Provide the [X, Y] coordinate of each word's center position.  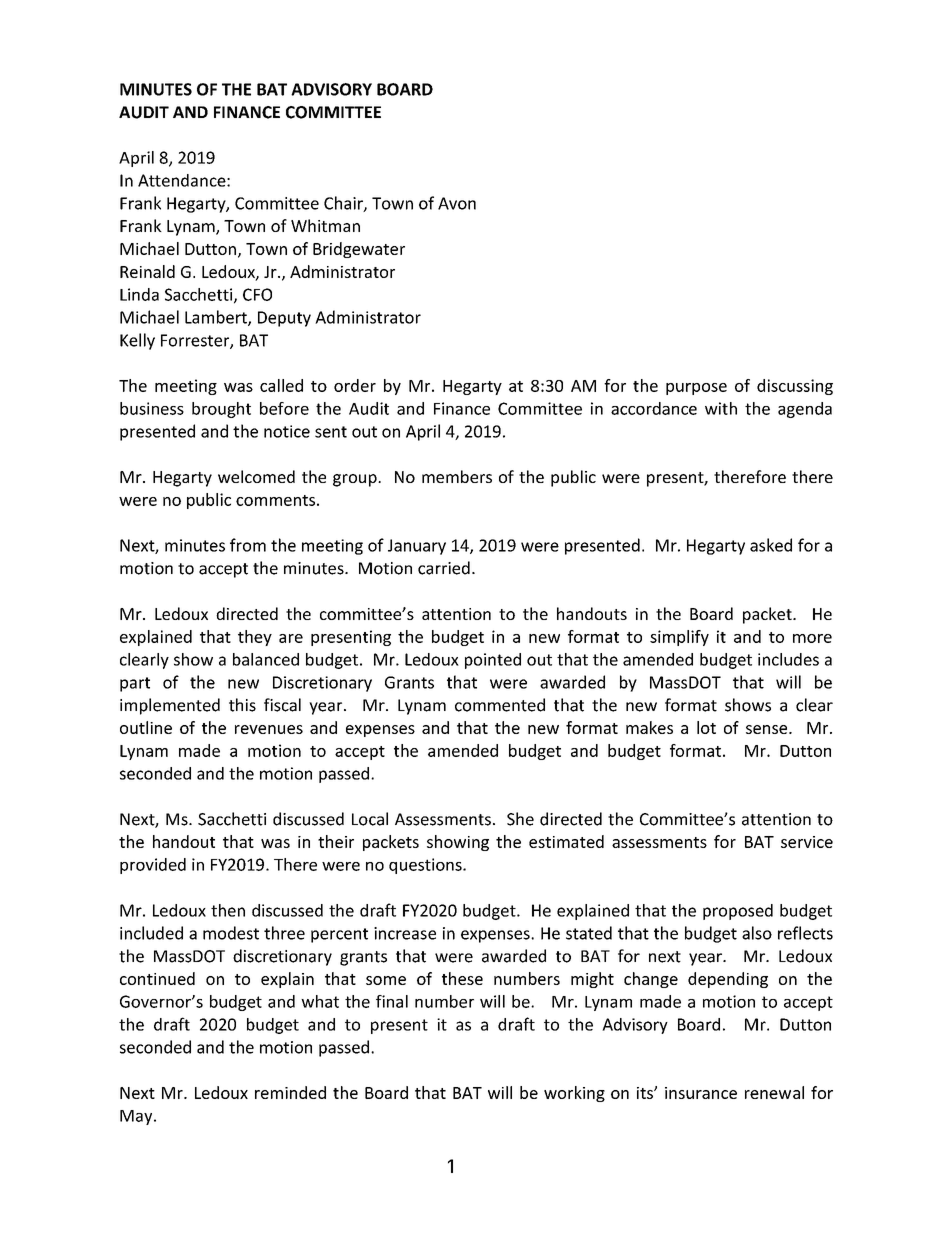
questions [426, 866]
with [721, 408]
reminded [290, 1092]
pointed [493, 661]
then [228, 910]
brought [221, 410]
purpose [696, 389]
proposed [738, 912]
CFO [257, 294]
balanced [266, 659]
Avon [457, 203]
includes [788, 659]
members [457, 476]
